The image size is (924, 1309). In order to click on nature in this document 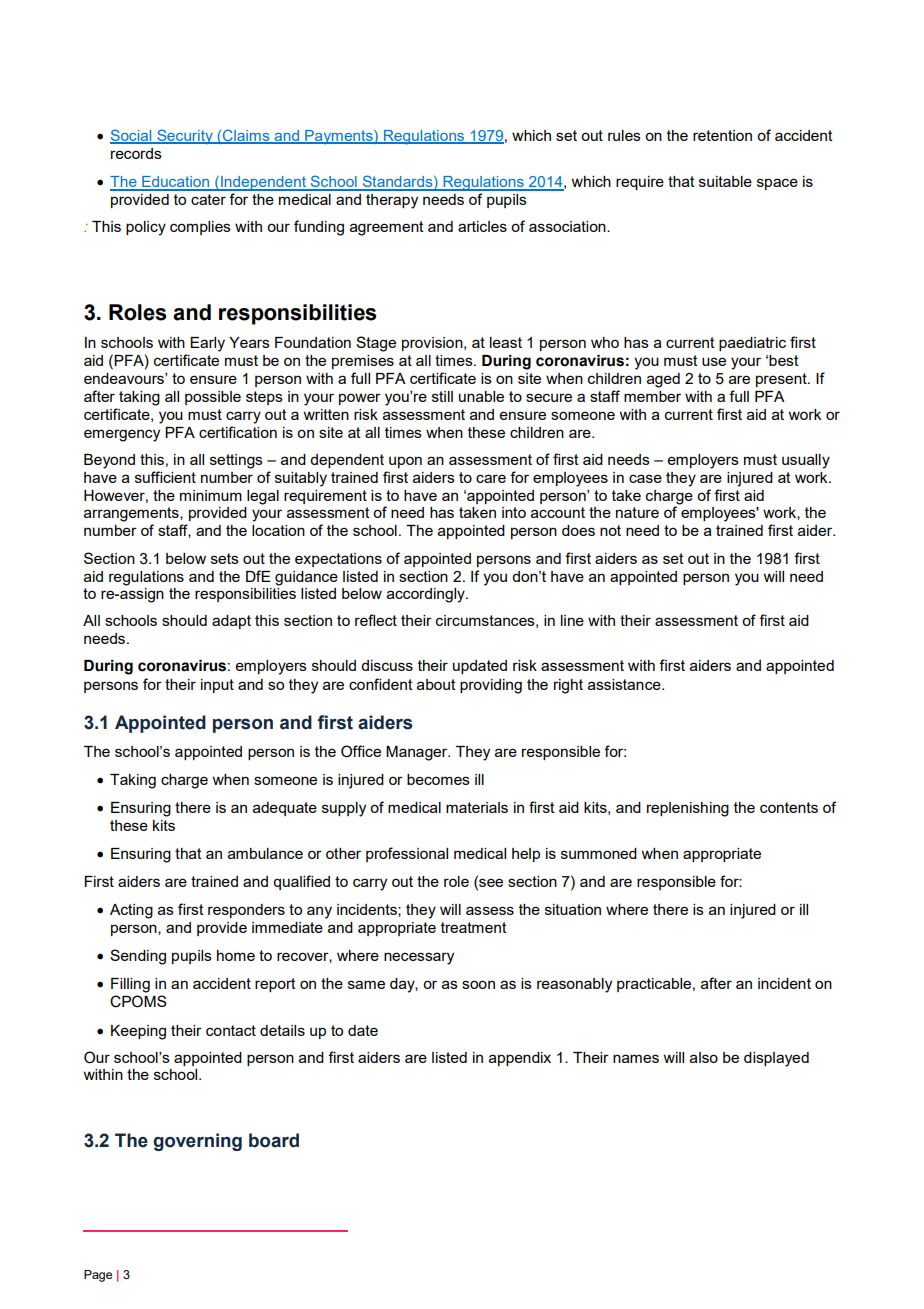, I will do `click(637, 512)`.
